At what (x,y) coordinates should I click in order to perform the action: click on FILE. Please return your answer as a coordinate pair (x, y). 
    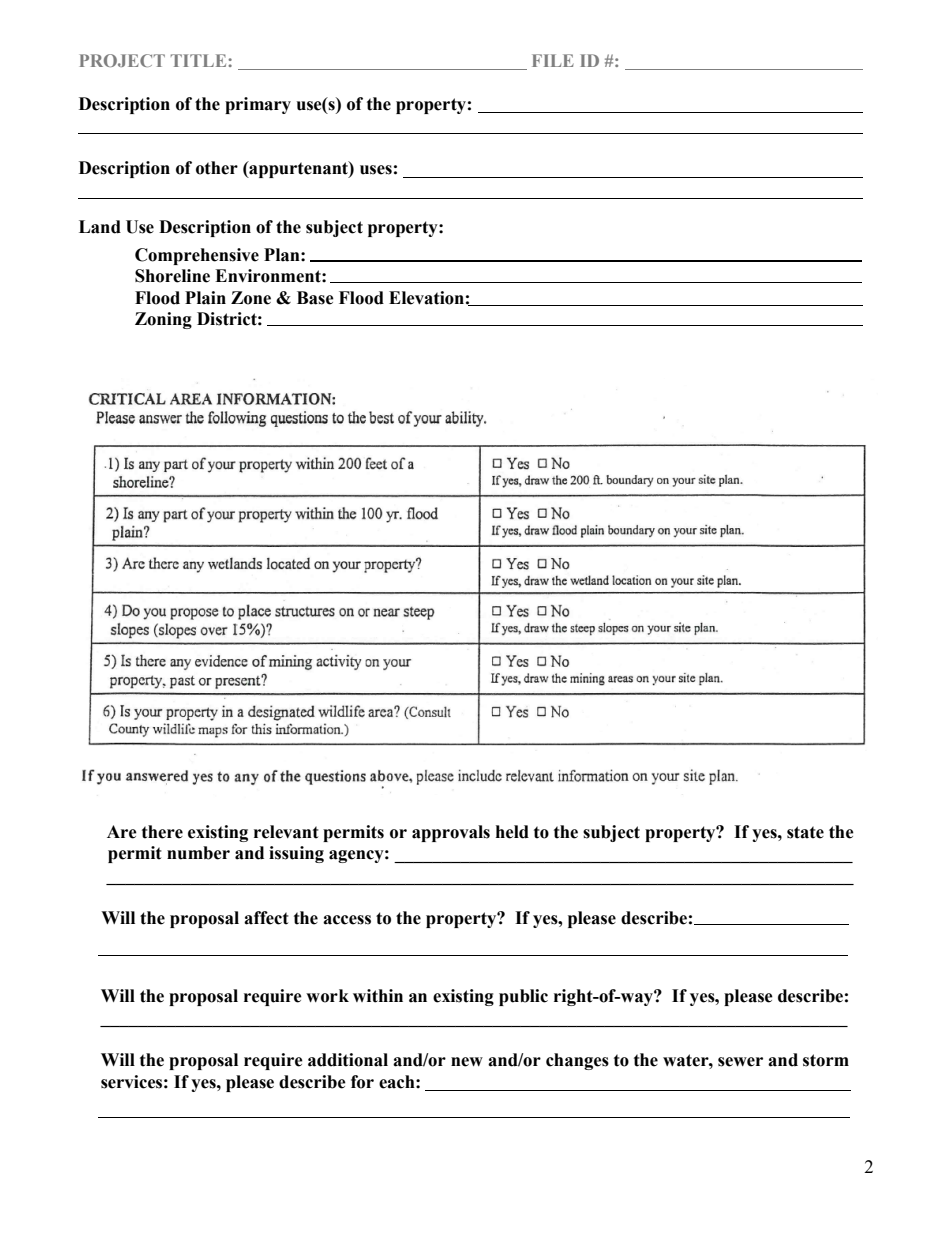
    Looking at the image, I should click on (553, 60).
